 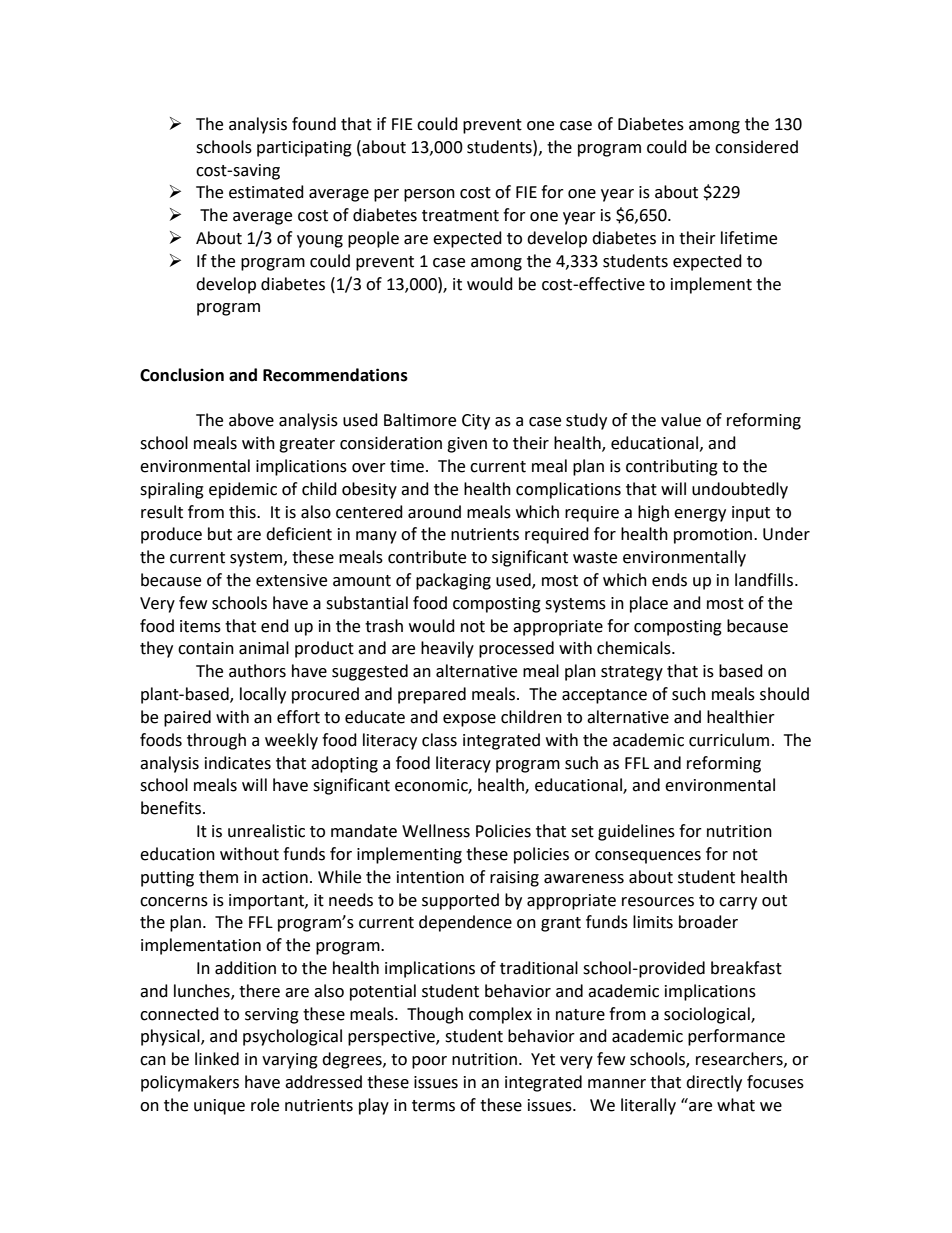 I want to click on linked, so click(x=217, y=1059).
